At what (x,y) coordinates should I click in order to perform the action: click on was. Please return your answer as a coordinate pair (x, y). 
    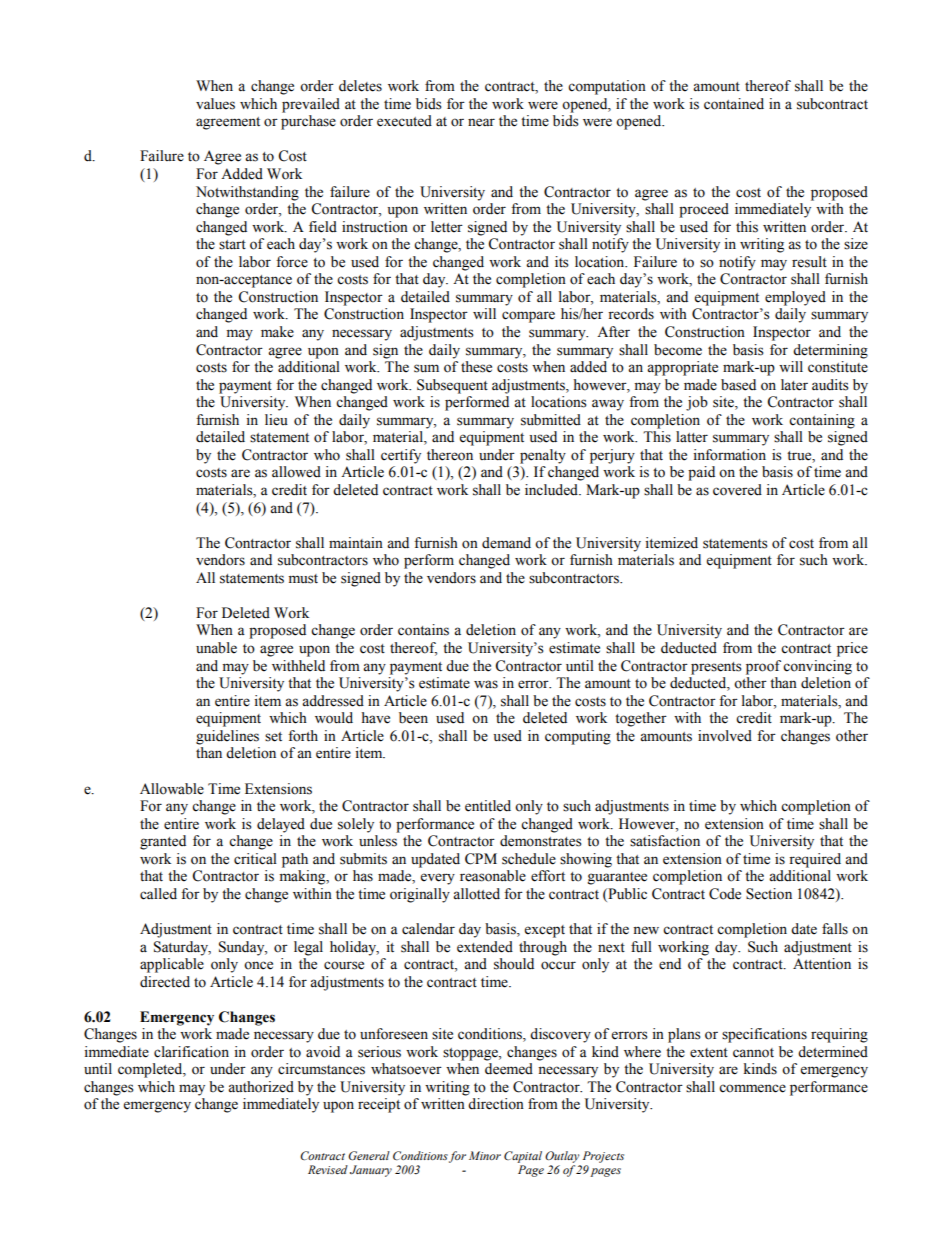
    Looking at the image, I should click on (486, 684).
